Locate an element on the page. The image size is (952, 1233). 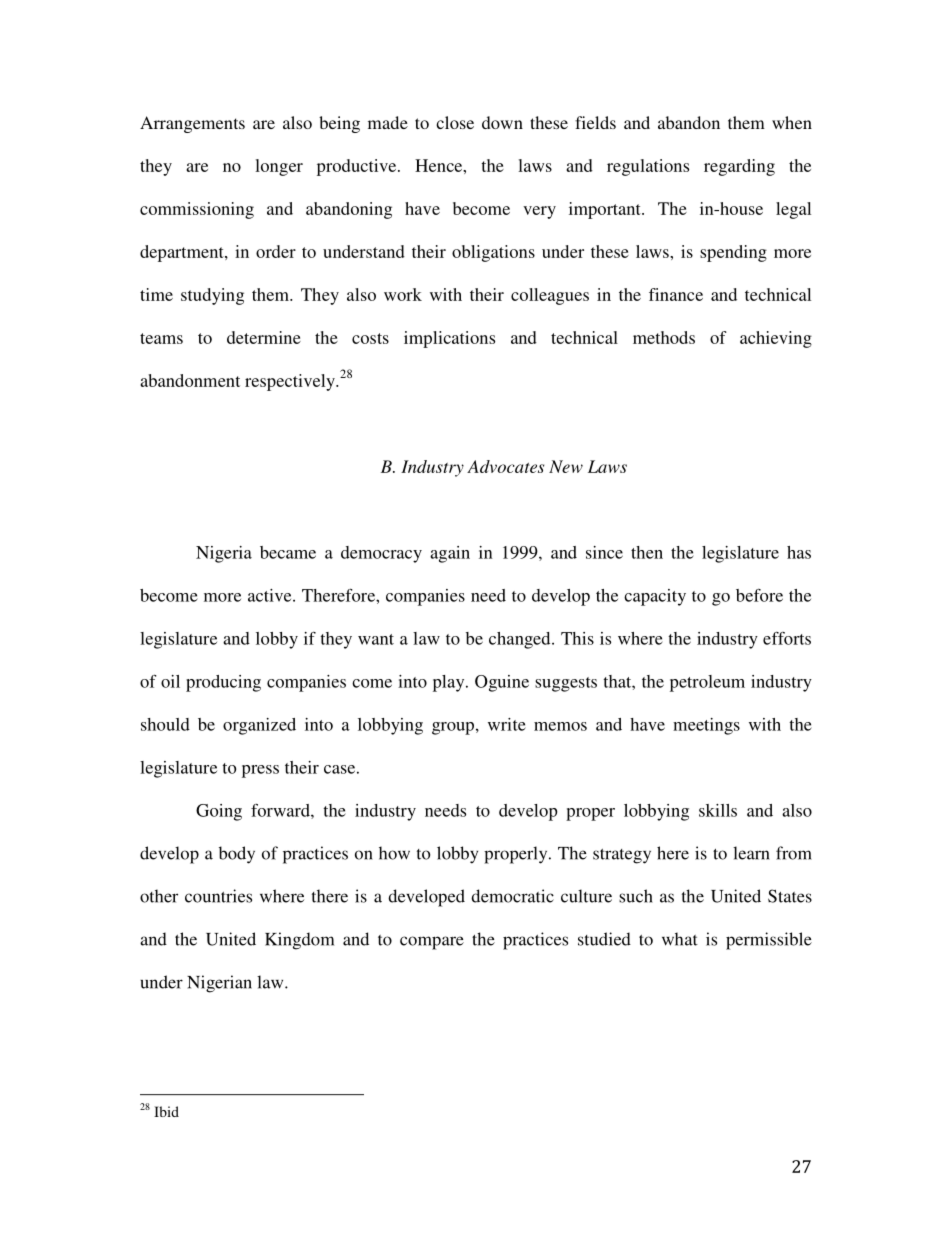
regarding is located at coordinates (739, 167).
